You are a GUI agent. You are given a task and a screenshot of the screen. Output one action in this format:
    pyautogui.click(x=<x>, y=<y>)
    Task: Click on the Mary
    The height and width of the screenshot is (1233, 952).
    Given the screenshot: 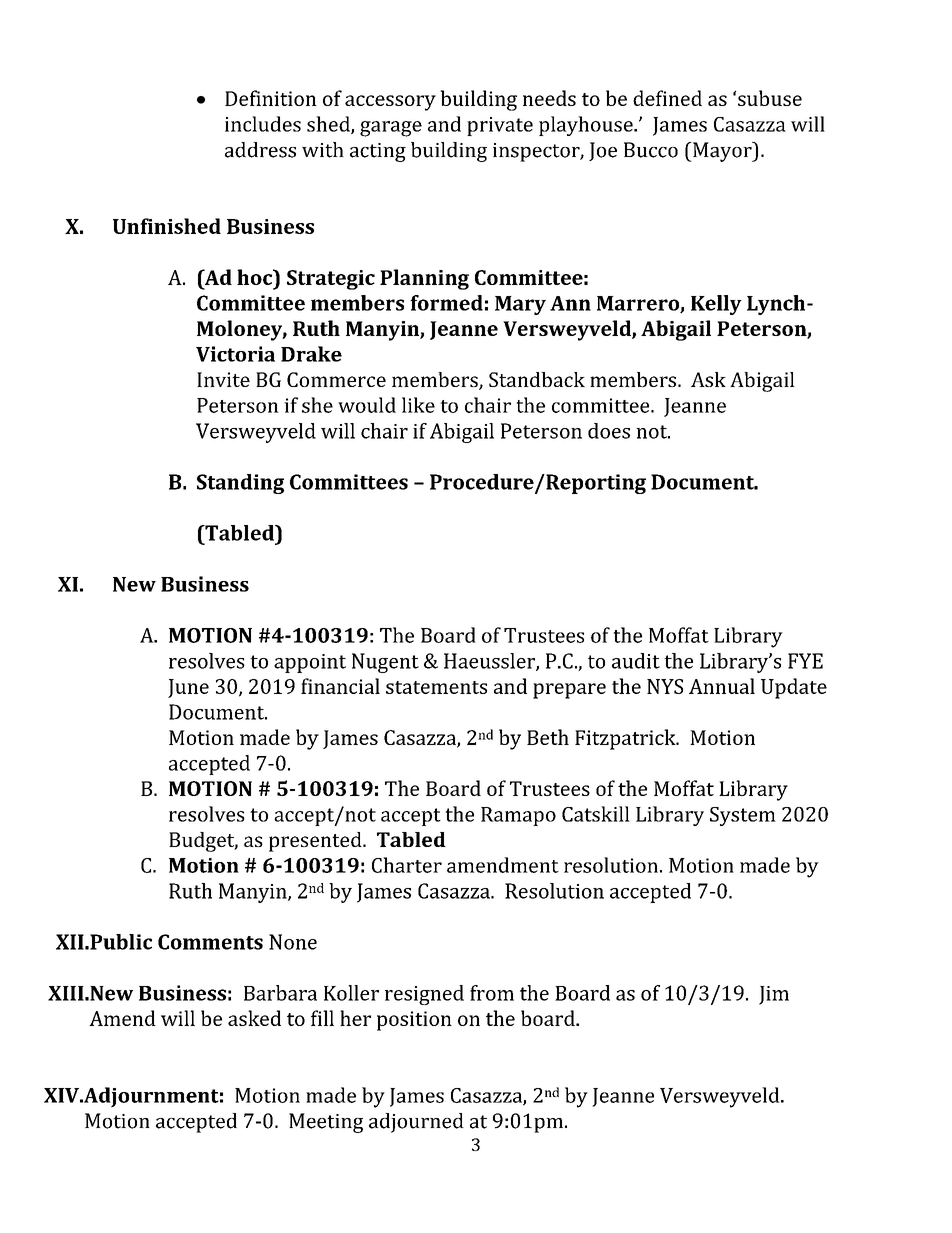 What is the action you would take?
    pyautogui.click(x=520, y=305)
